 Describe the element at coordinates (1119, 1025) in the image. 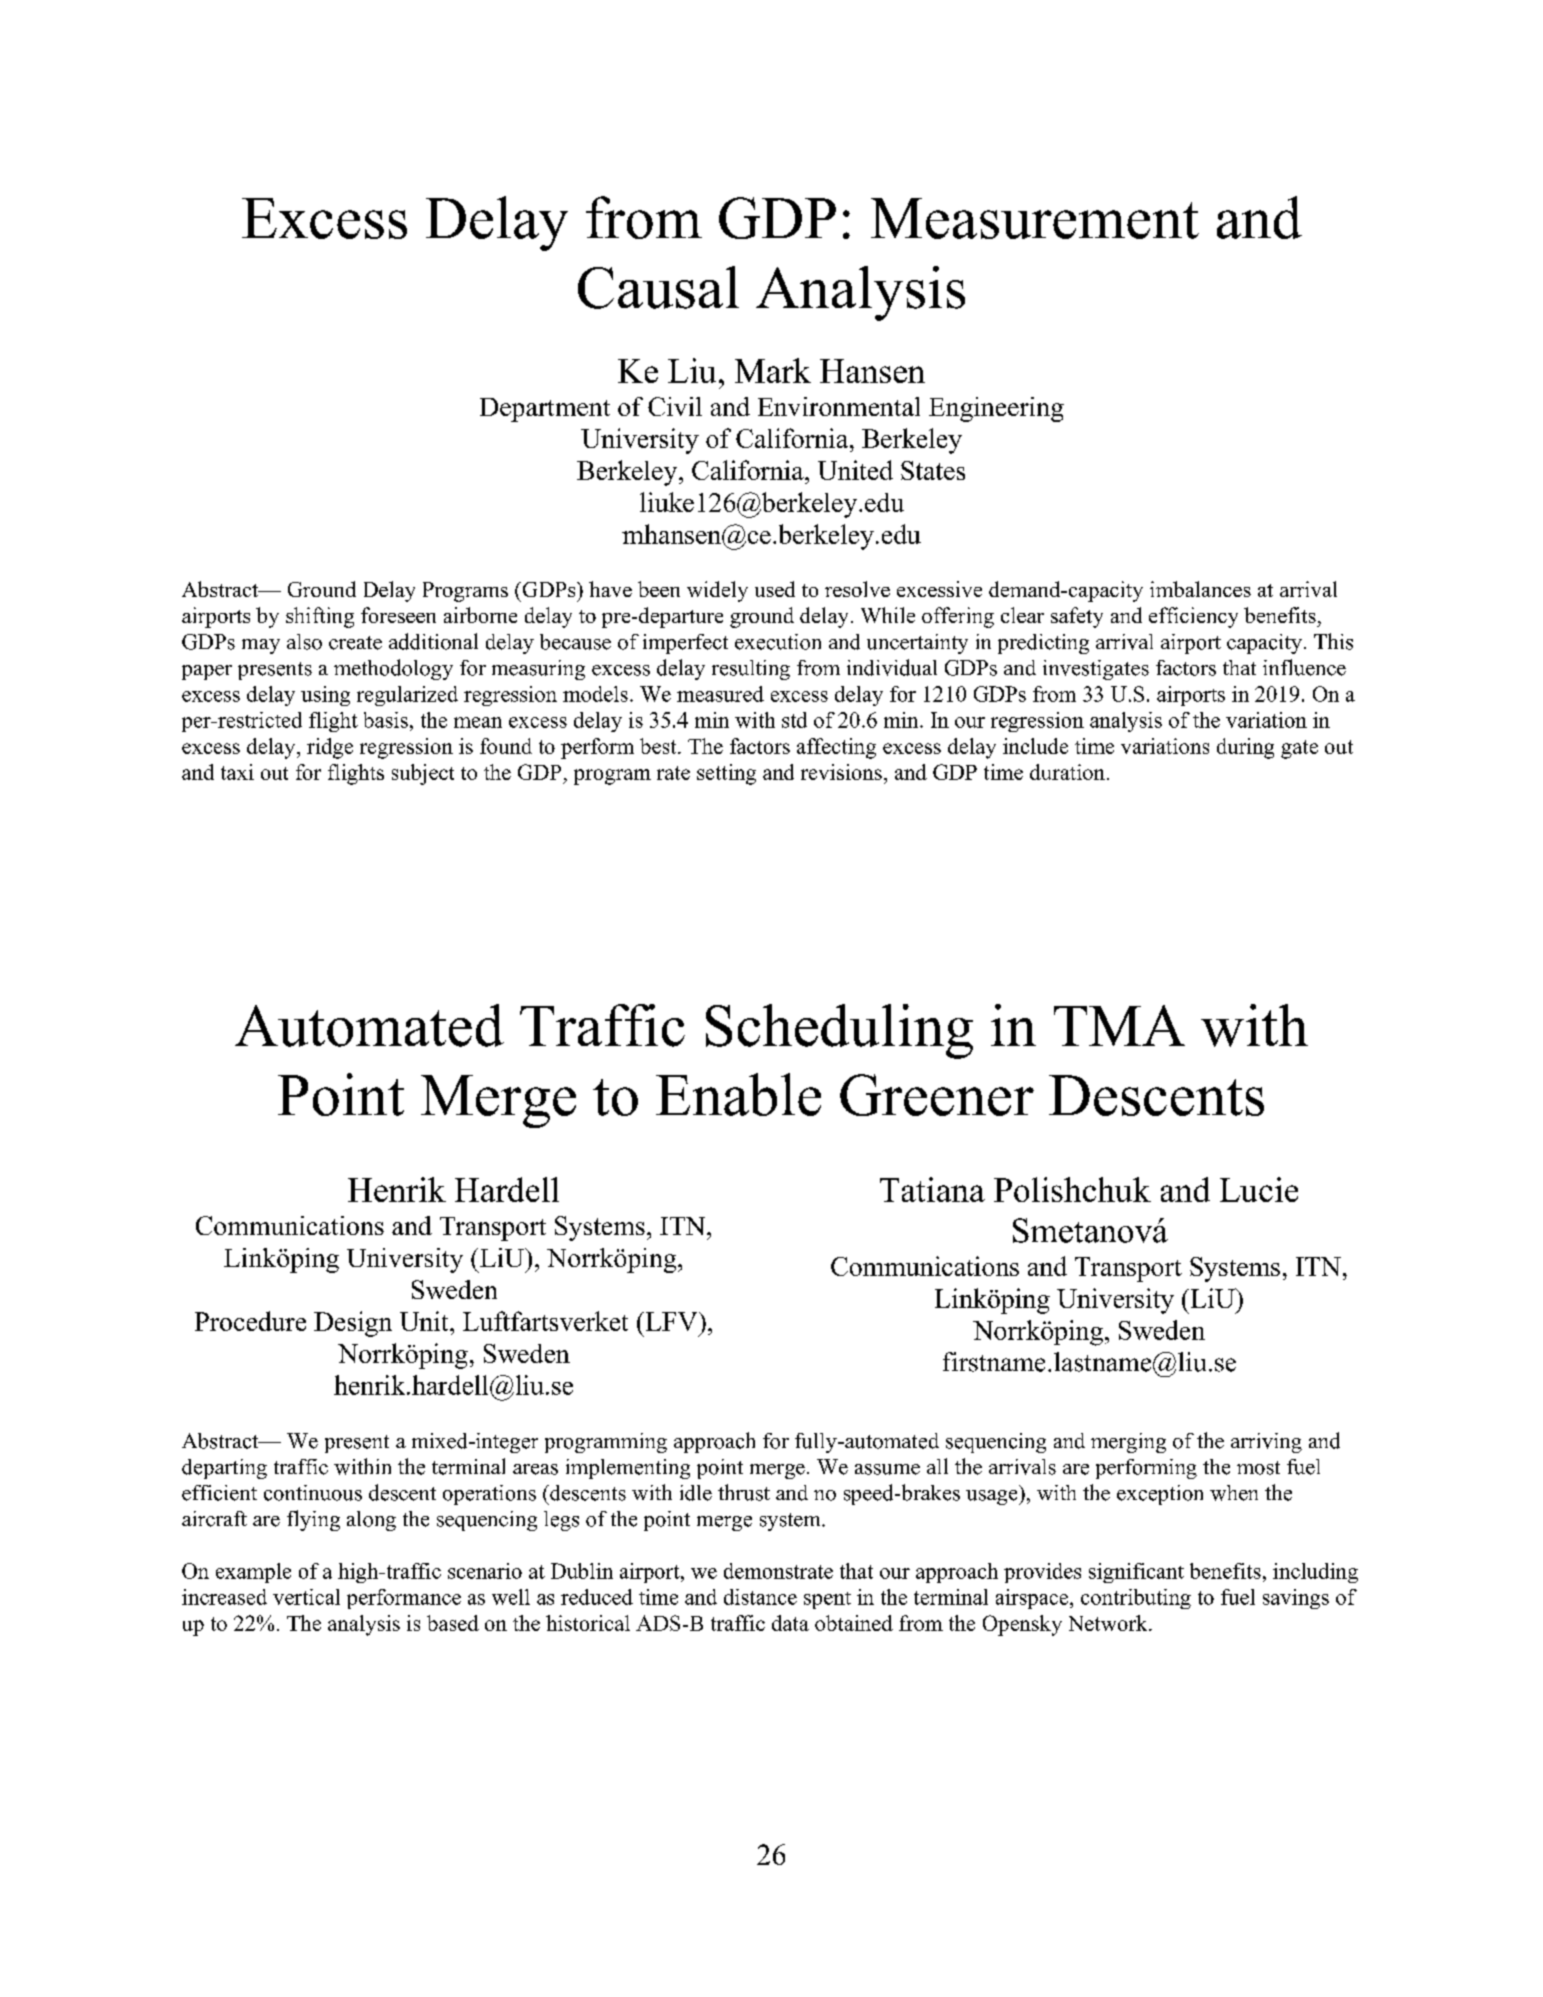

I see `TMA` at that location.
